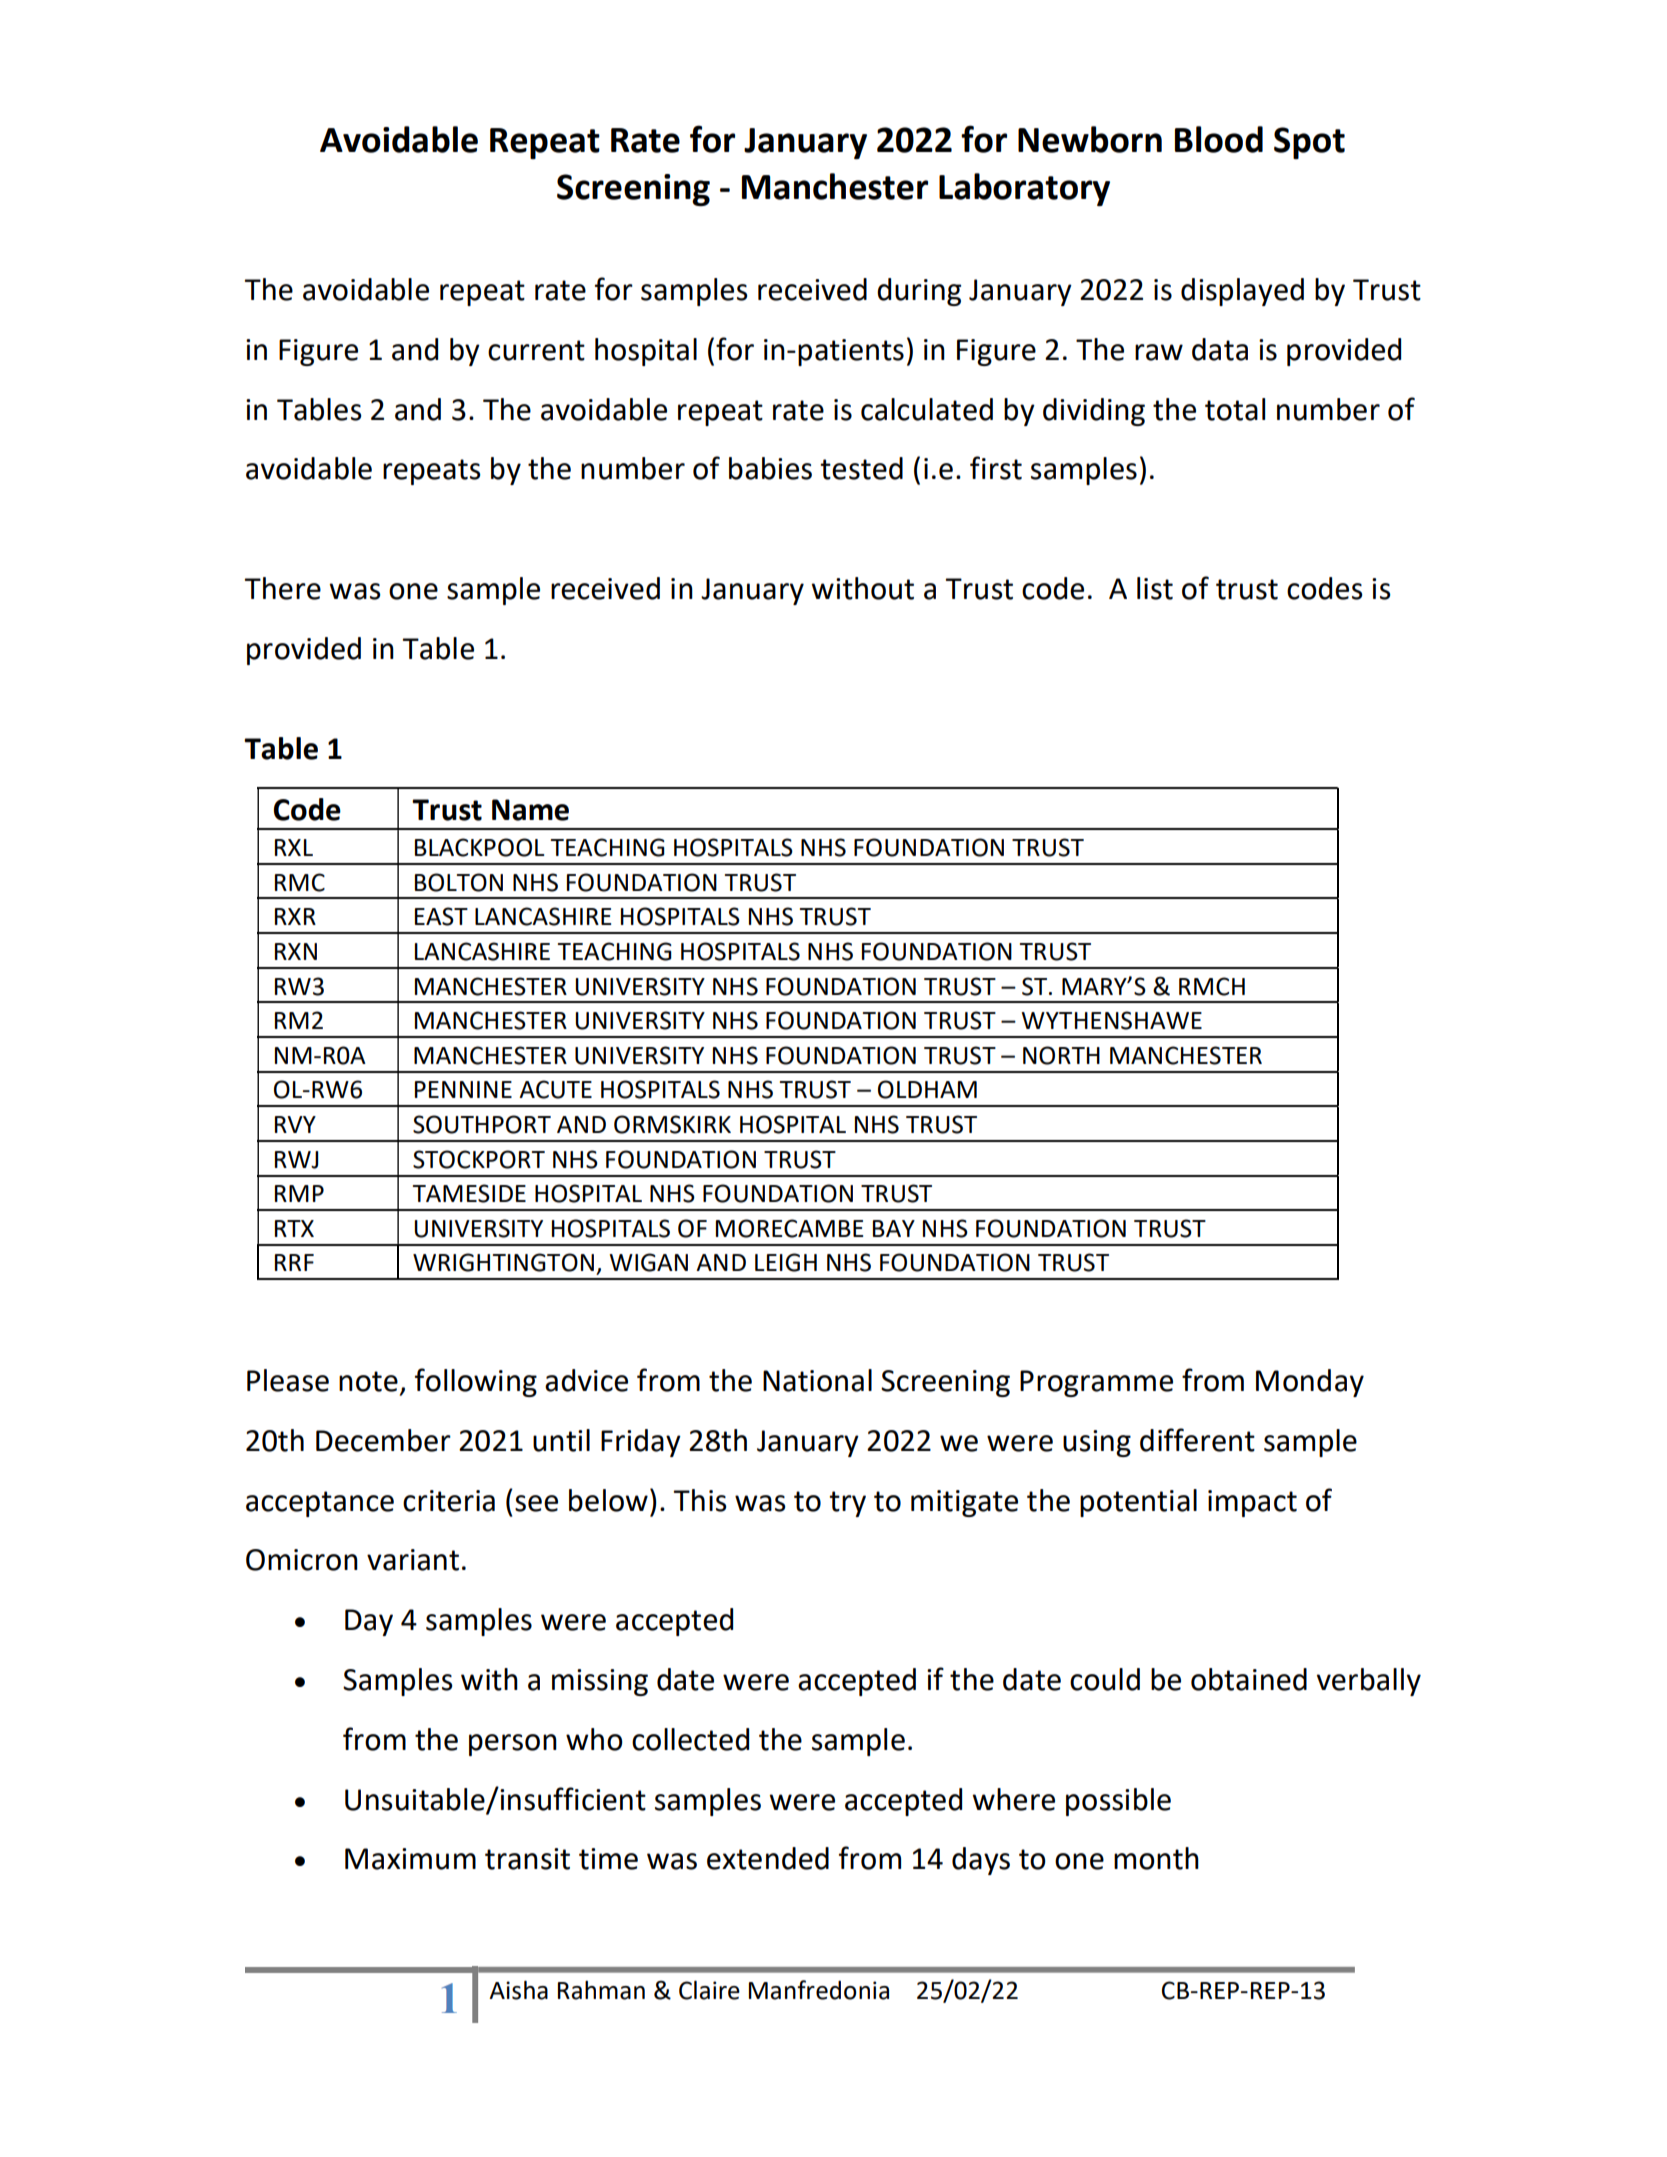 This screenshot has width=1667, height=2157. I want to click on OLDHAM, so click(927, 1089).
